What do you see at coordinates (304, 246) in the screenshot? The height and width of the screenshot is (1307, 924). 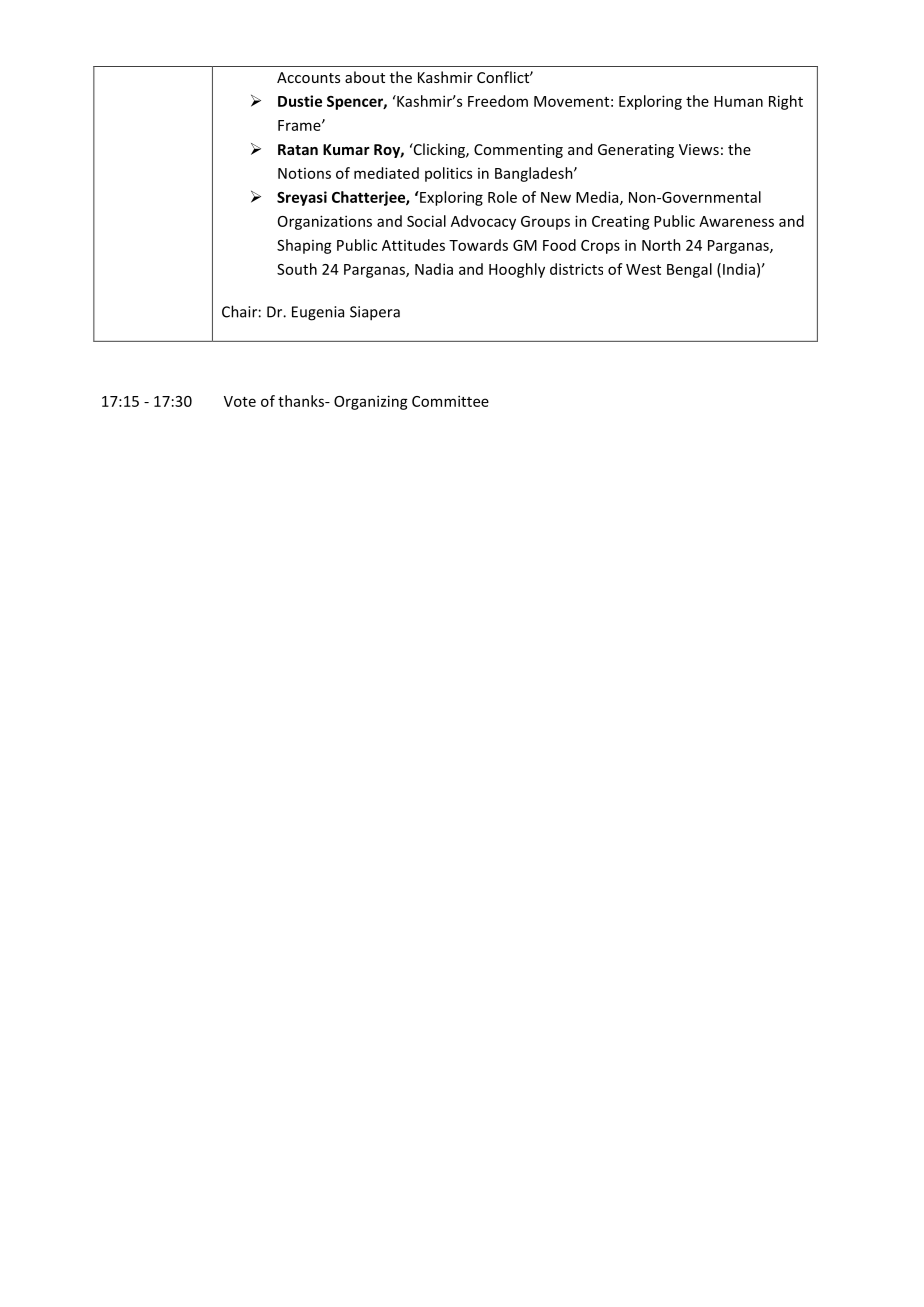 I see `Shaping` at bounding box center [304, 246].
